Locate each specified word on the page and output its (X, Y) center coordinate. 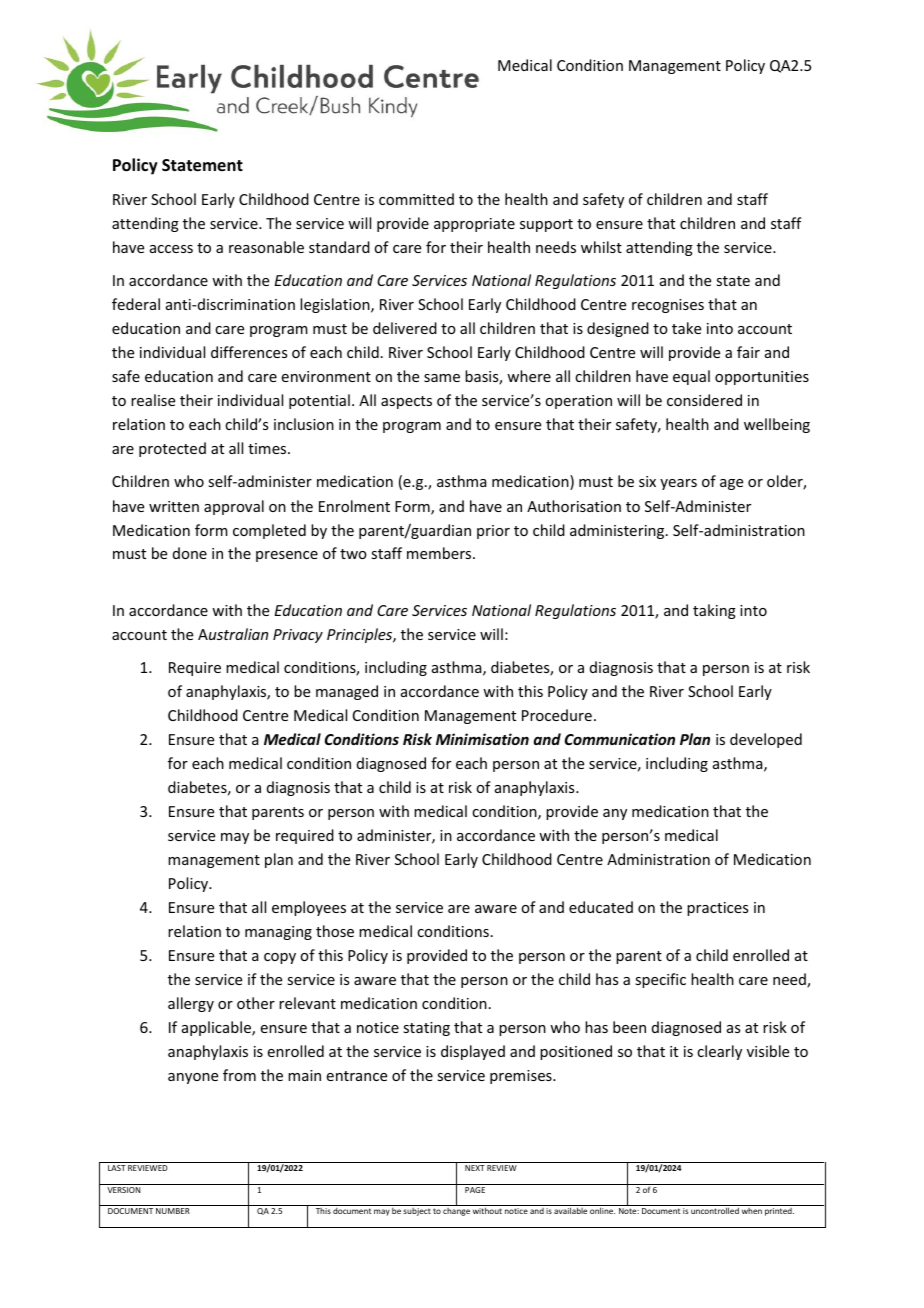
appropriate (474, 225)
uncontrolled (715, 1210)
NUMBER (173, 1211)
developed (766, 740)
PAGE (475, 1190)
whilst (601, 247)
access (171, 249)
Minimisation (482, 739)
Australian (233, 634)
